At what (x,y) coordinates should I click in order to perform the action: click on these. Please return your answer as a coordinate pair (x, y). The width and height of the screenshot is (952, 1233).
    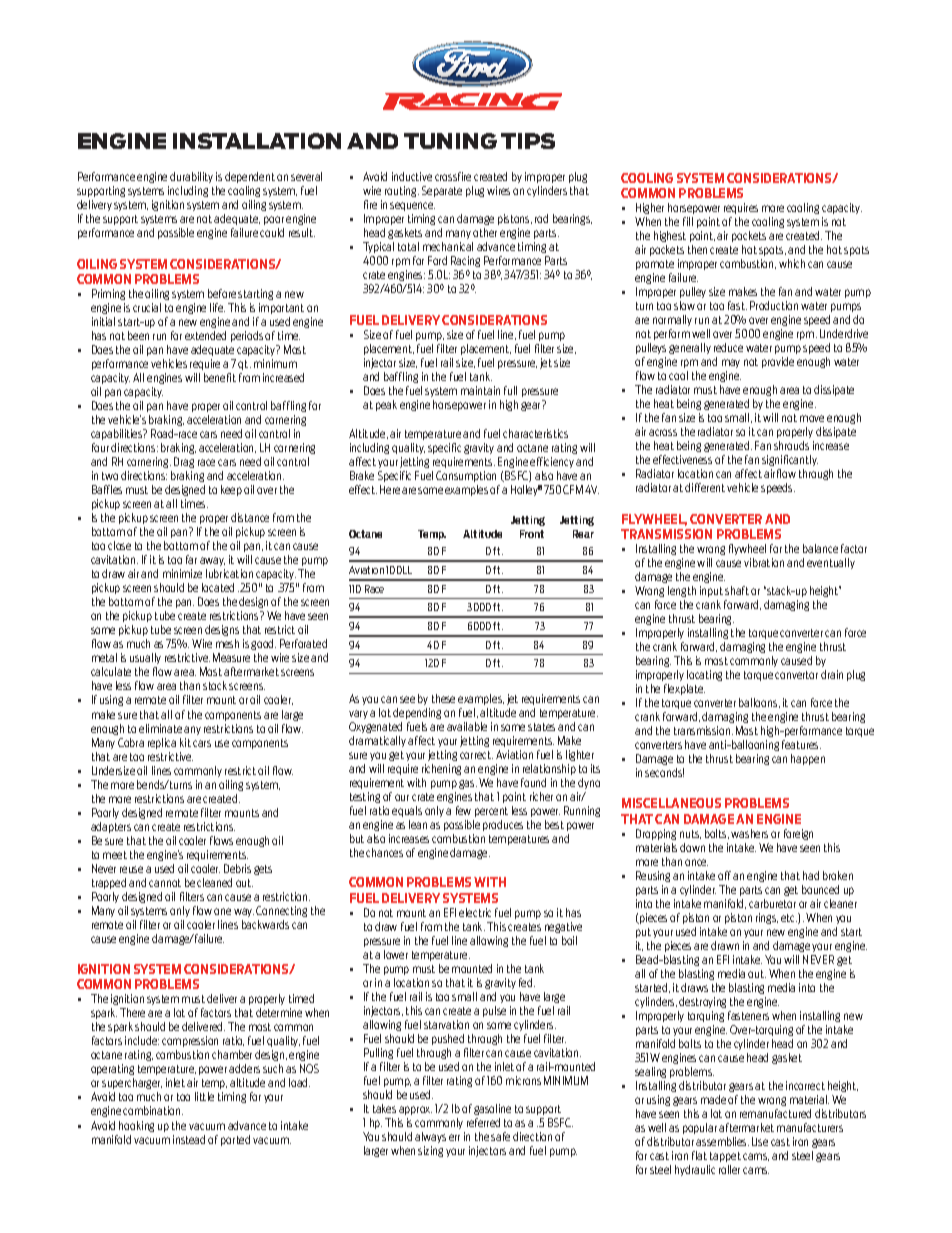
    Looking at the image, I should click on (443, 698).
